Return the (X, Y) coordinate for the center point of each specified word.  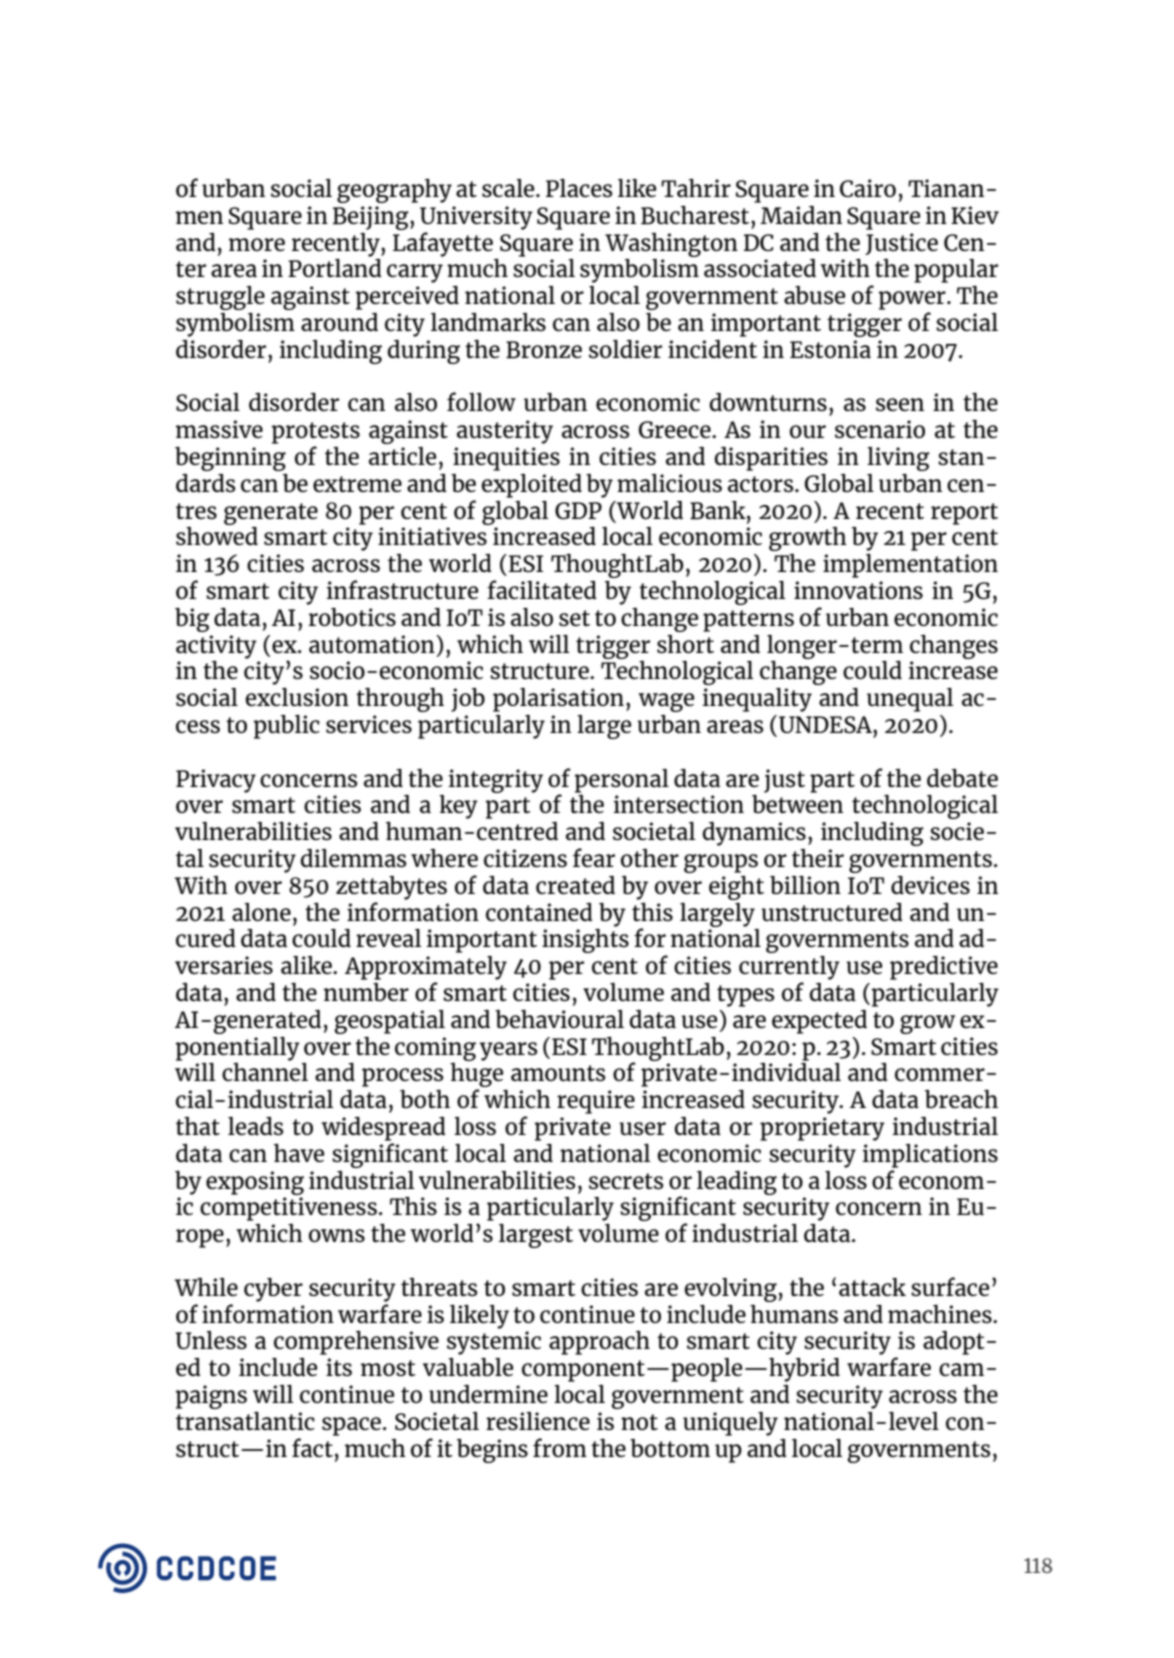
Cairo (868, 188)
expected (819, 1022)
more (257, 244)
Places (579, 188)
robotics (352, 617)
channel (265, 1071)
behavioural (559, 1018)
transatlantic (245, 1421)
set (574, 618)
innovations (858, 590)
